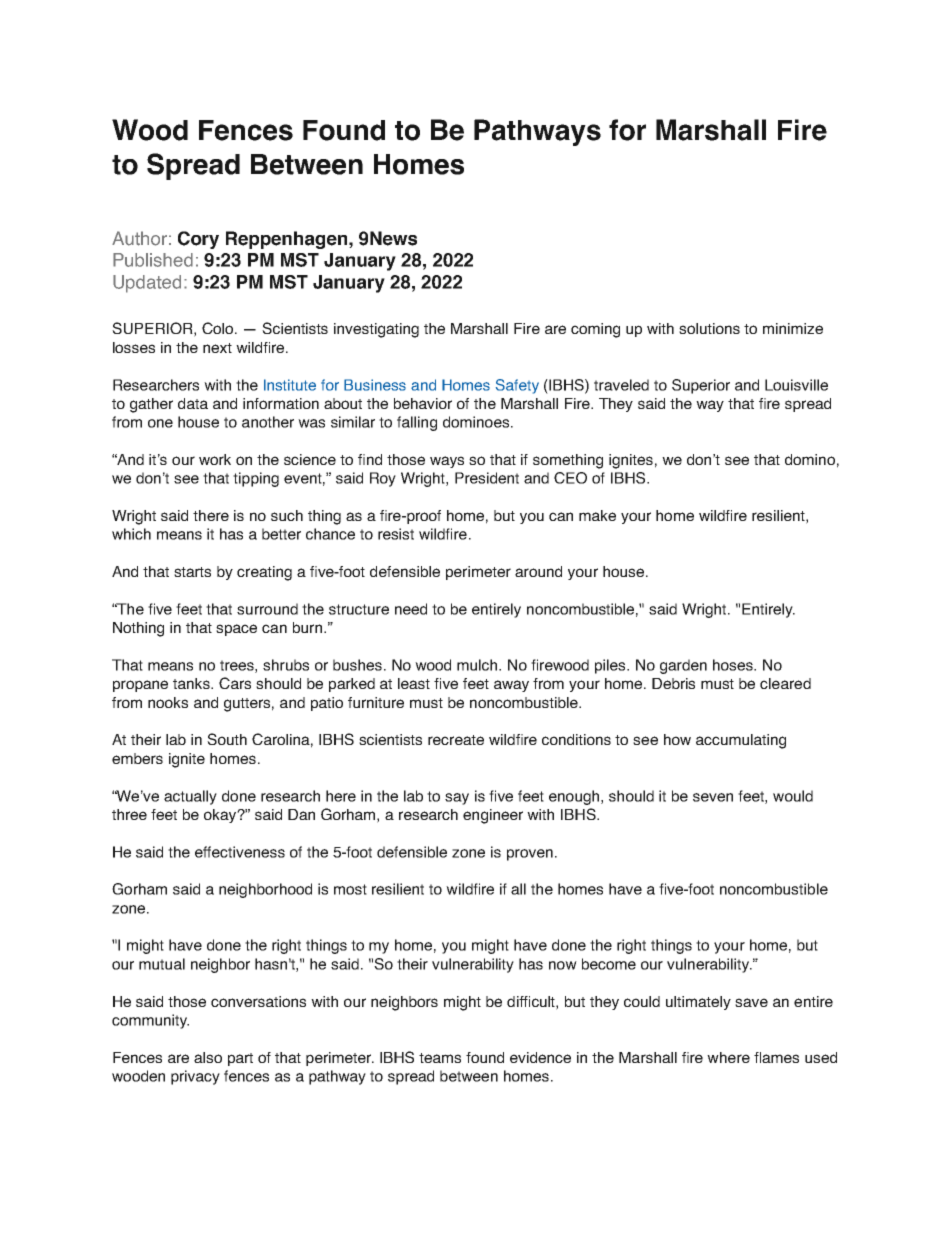  Describe the element at coordinates (713, 797) in the page. I see `seven` at that location.
